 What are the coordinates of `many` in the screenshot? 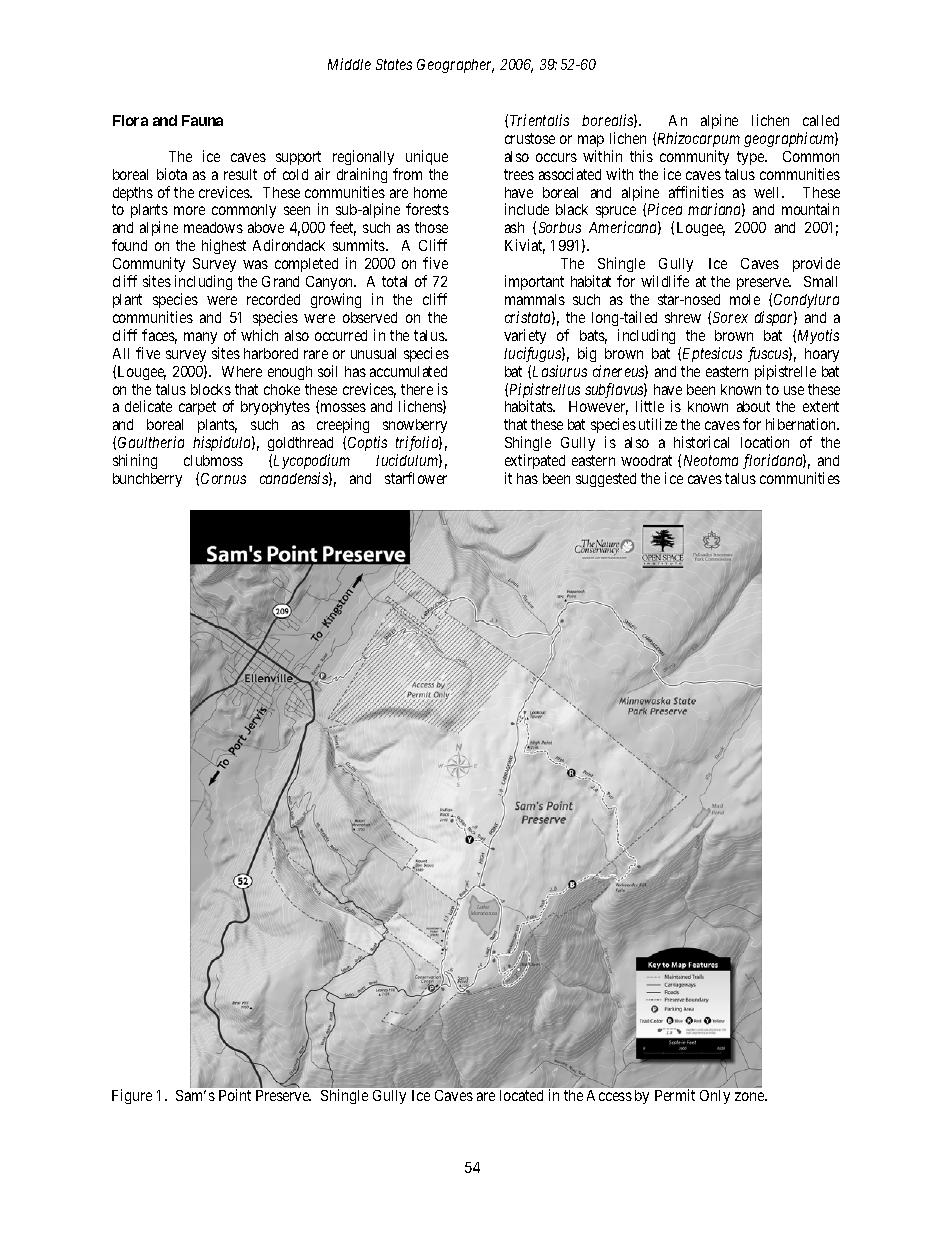 It's located at (200, 338).
